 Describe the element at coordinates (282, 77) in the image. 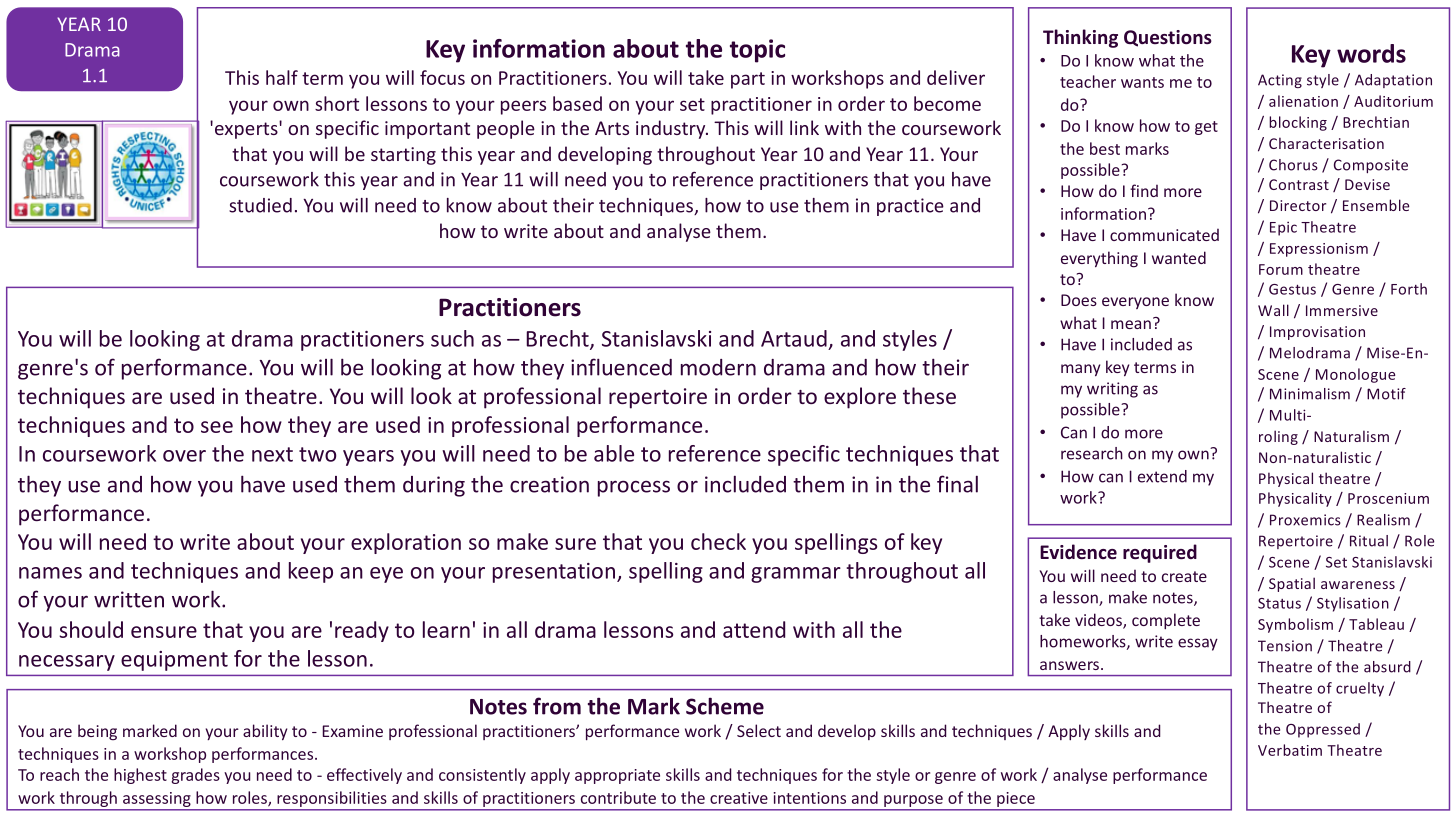

I see `half` at that location.
